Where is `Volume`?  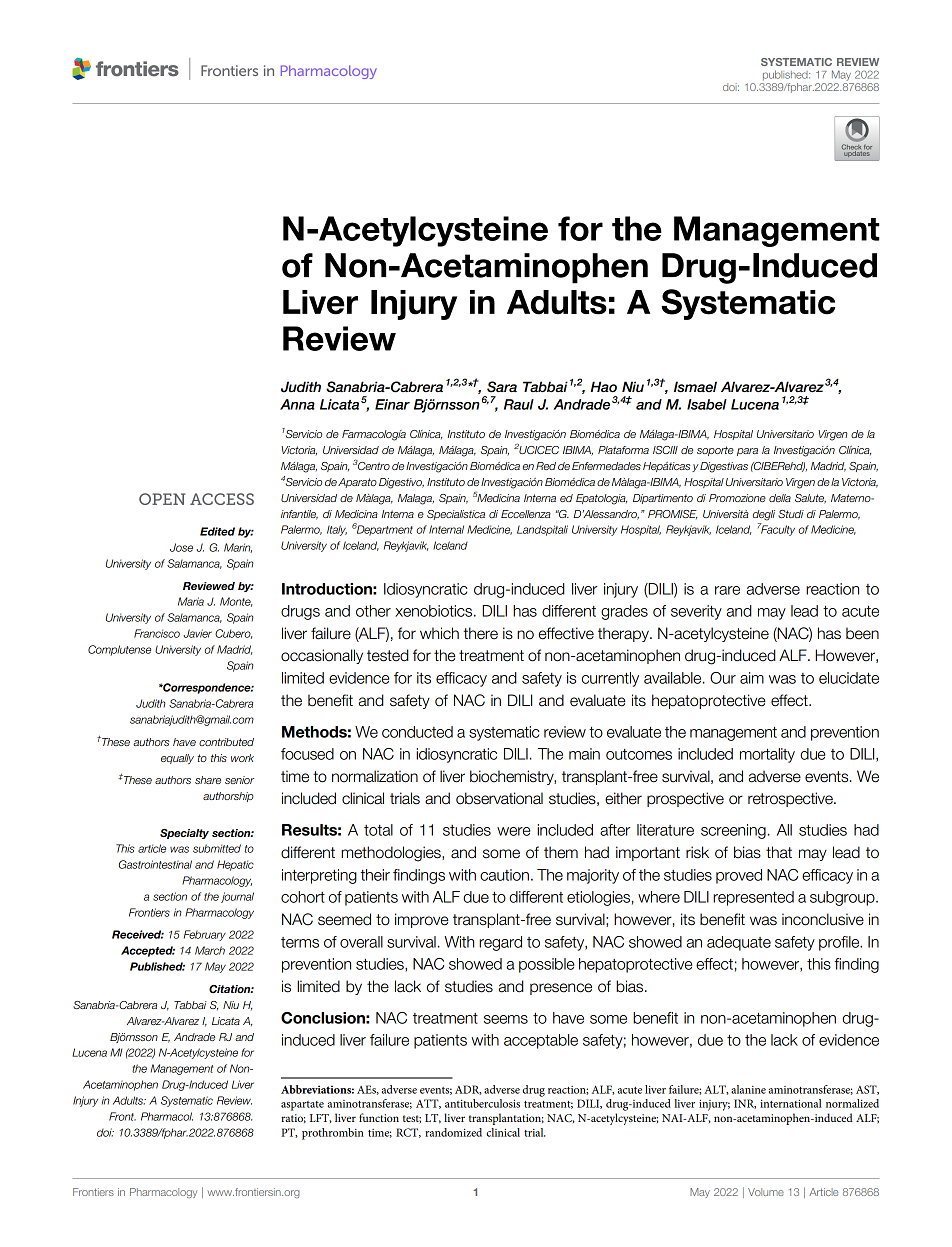
Volume is located at coordinates (766, 1192).
